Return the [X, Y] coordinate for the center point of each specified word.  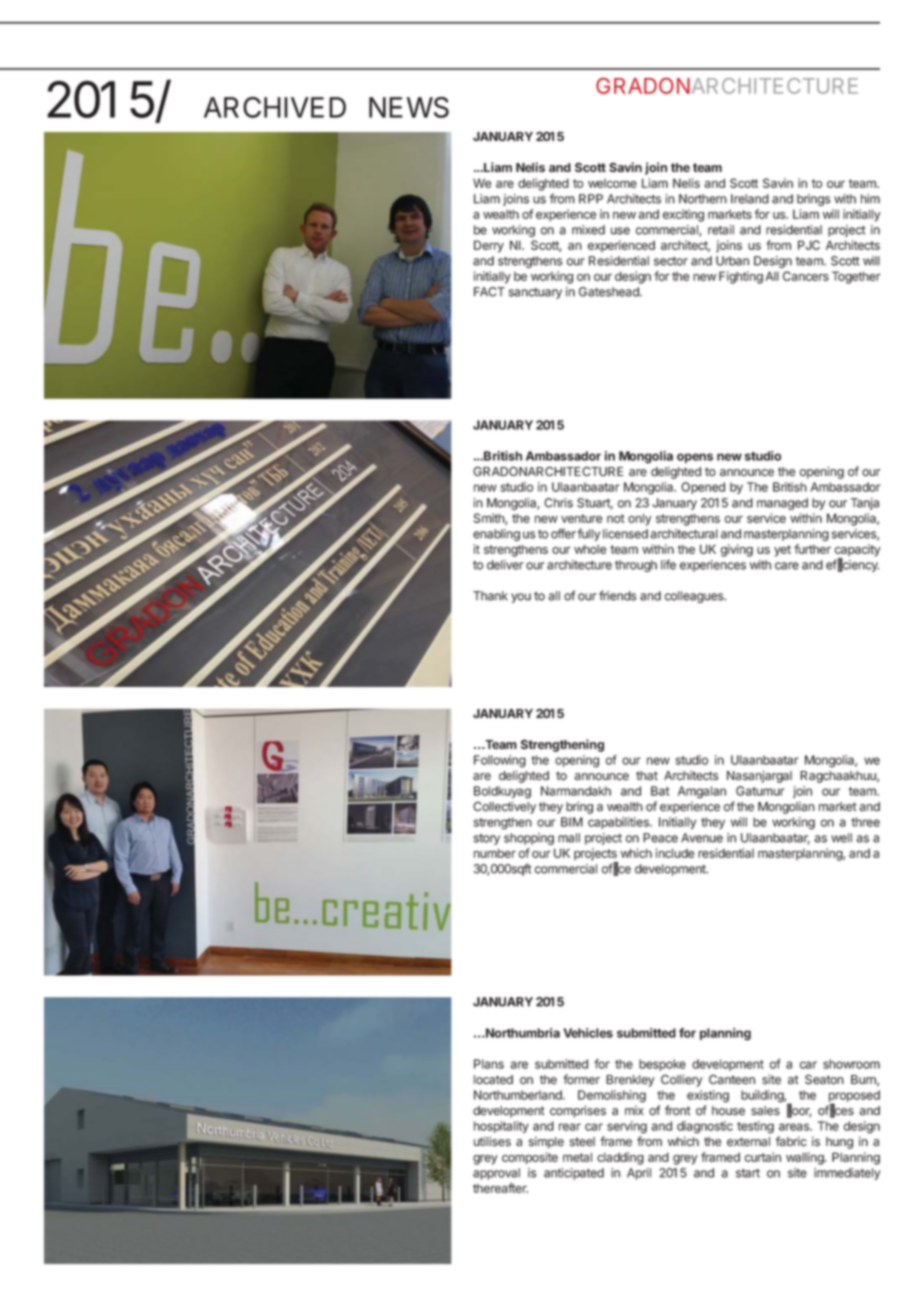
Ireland [750, 199]
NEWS [409, 107]
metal [577, 1157]
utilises [492, 1141]
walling [806, 1158]
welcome [612, 183]
